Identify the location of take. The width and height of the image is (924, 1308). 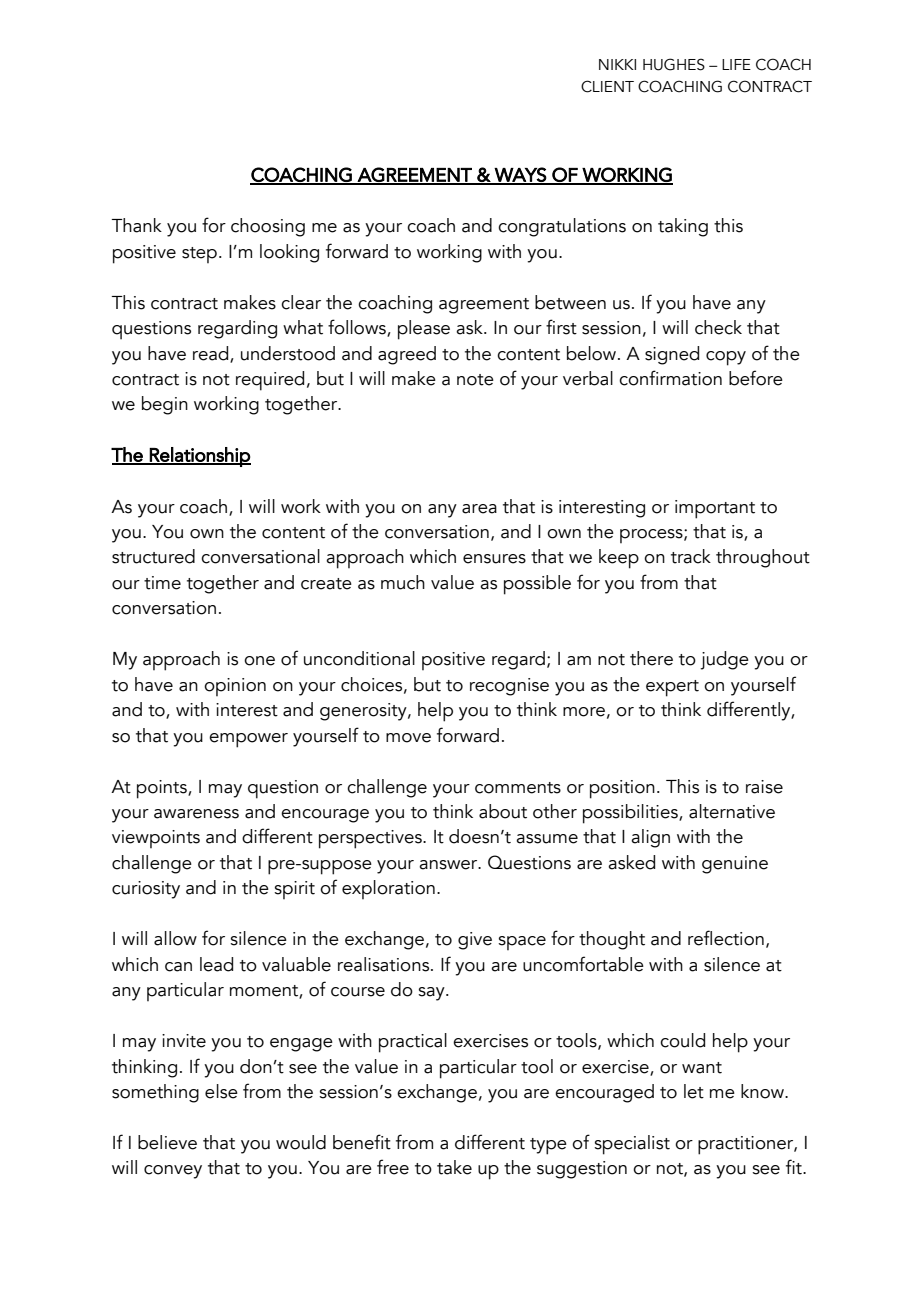
(454, 1167).
